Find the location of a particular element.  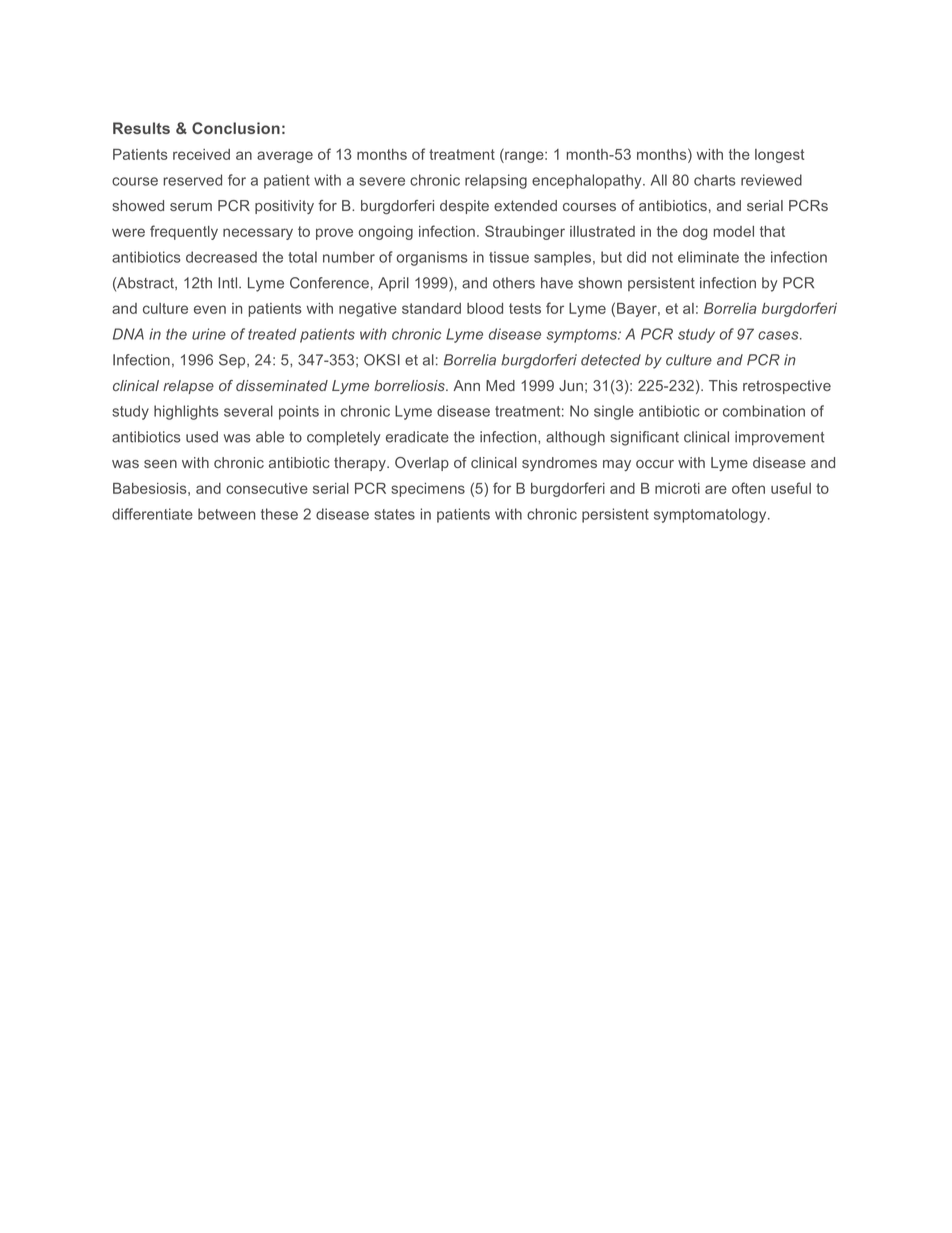

urine is located at coordinates (209, 334).
